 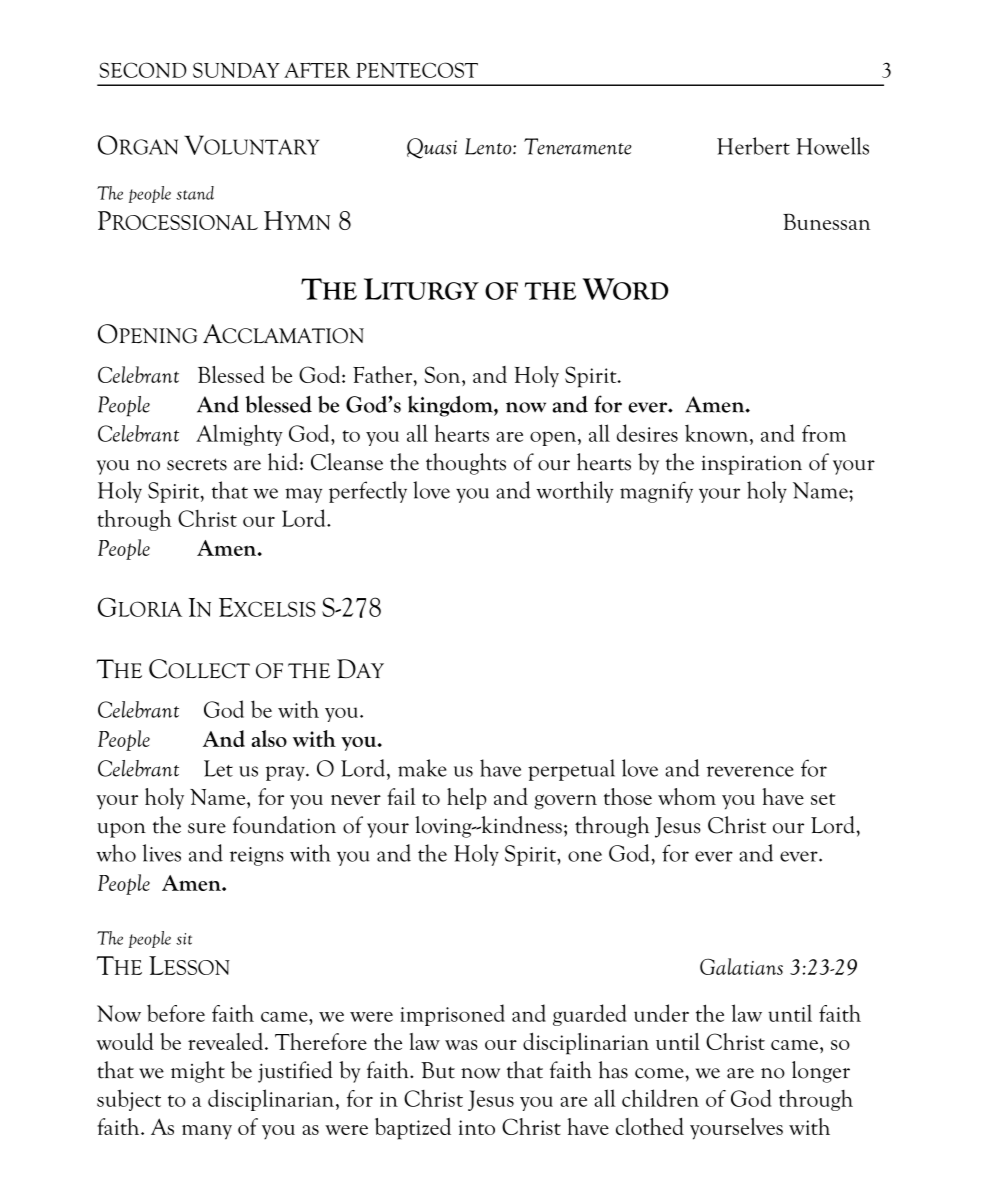 What do you see at coordinates (236, 70) in the page?
I see `SUNDAY` at bounding box center [236, 70].
